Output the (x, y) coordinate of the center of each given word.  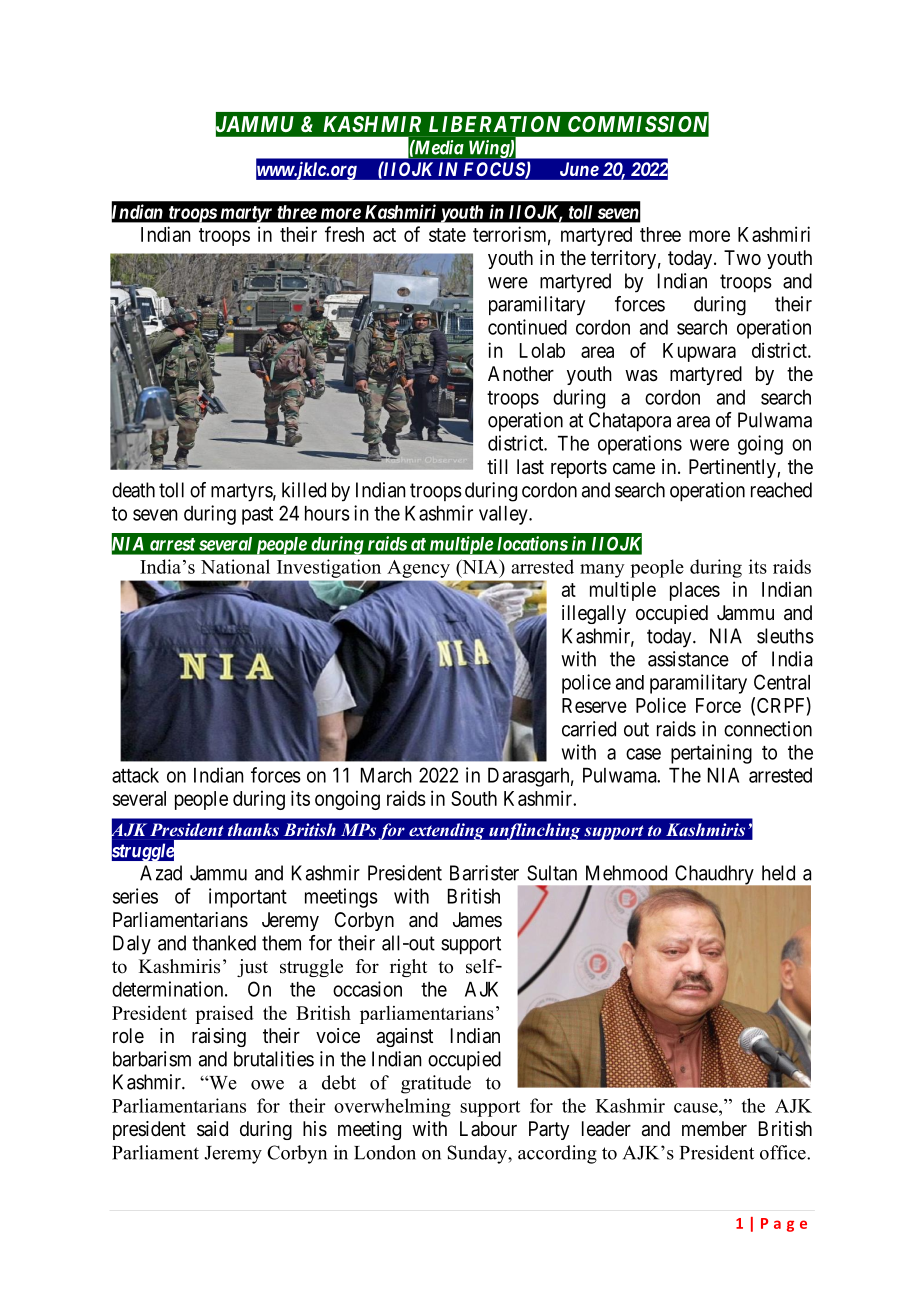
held (778, 873)
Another (521, 373)
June (579, 169)
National (235, 566)
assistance (688, 659)
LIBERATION (494, 124)
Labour (488, 1128)
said (212, 1129)
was (641, 376)
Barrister (484, 873)
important (248, 898)
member (714, 1128)
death (133, 490)
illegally (594, 614)
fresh (344, 234)
